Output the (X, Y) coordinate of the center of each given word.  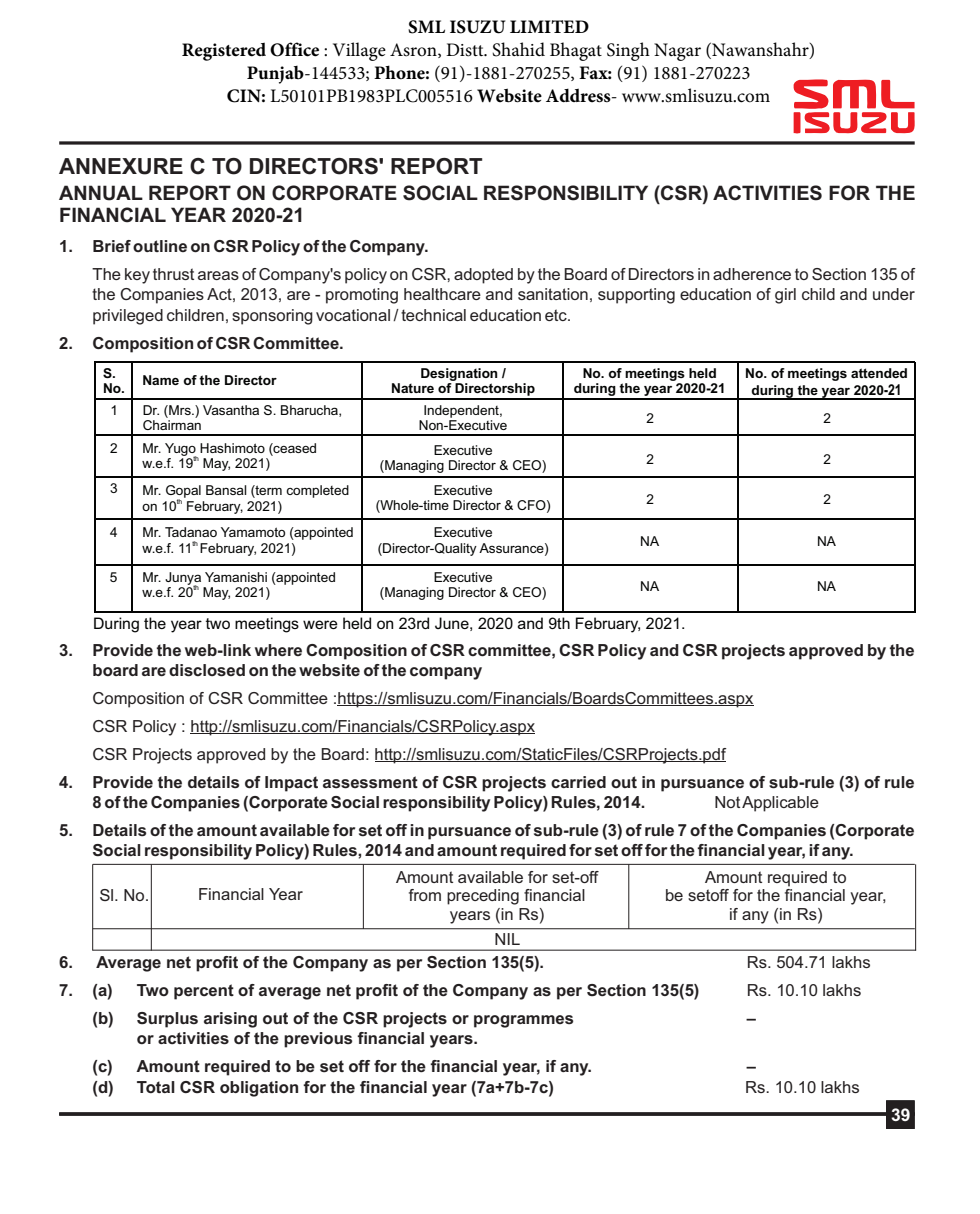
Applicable (780, 804)
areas (218, 275)
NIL (507, 939)
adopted (483, 276)
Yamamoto (253, 532)
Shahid (518, 49)
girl (785, 296)
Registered (224, 51)
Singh (628, 51)
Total (156, 1087)
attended (879, 373)
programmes (523, 1021)
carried (578, 782)
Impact (291, 784)
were (320, 624)
